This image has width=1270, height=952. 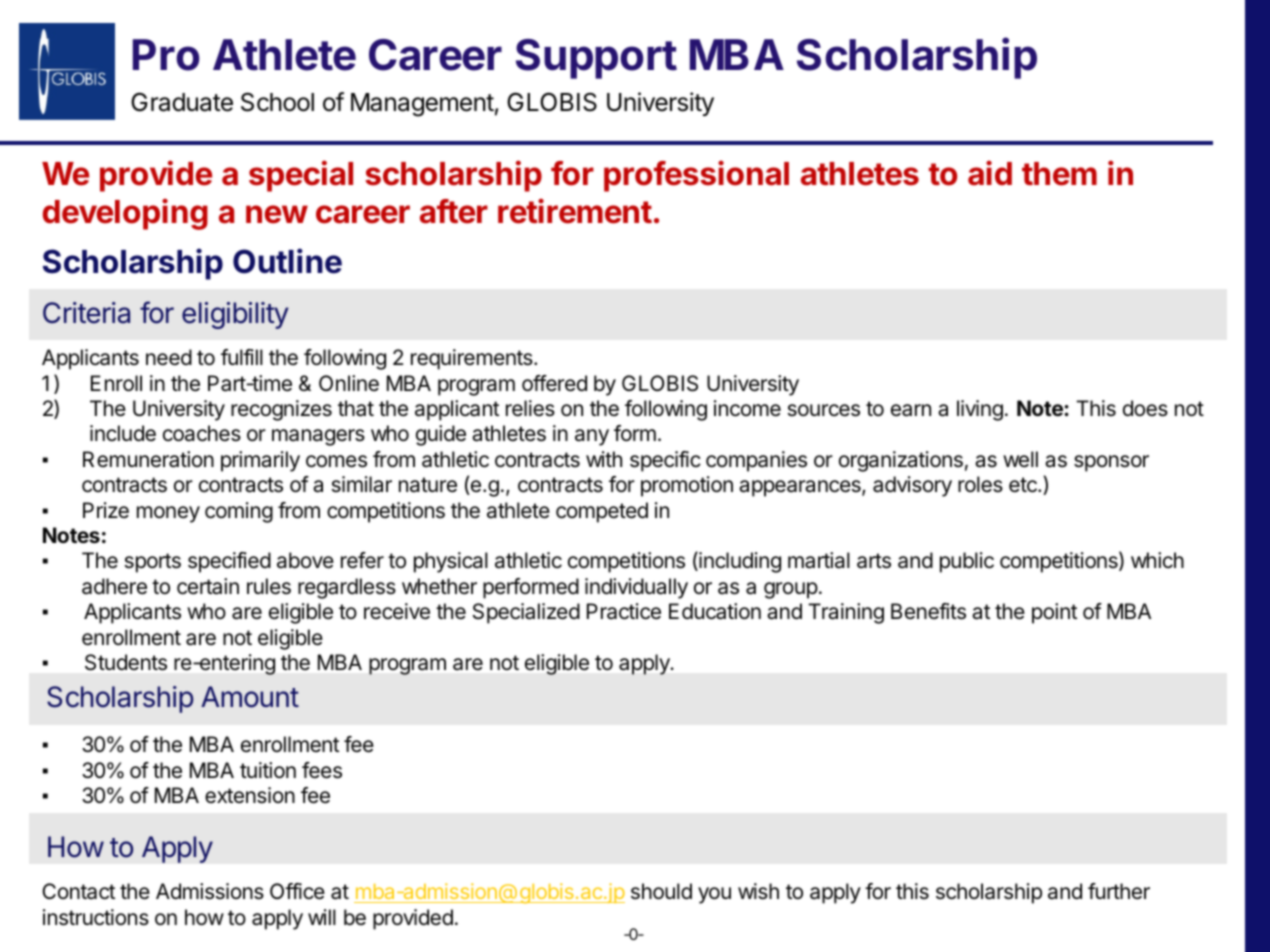 What do you see at coordinates (602, 512) in the image?
I see `competed` at bounding box center [602, 512].
